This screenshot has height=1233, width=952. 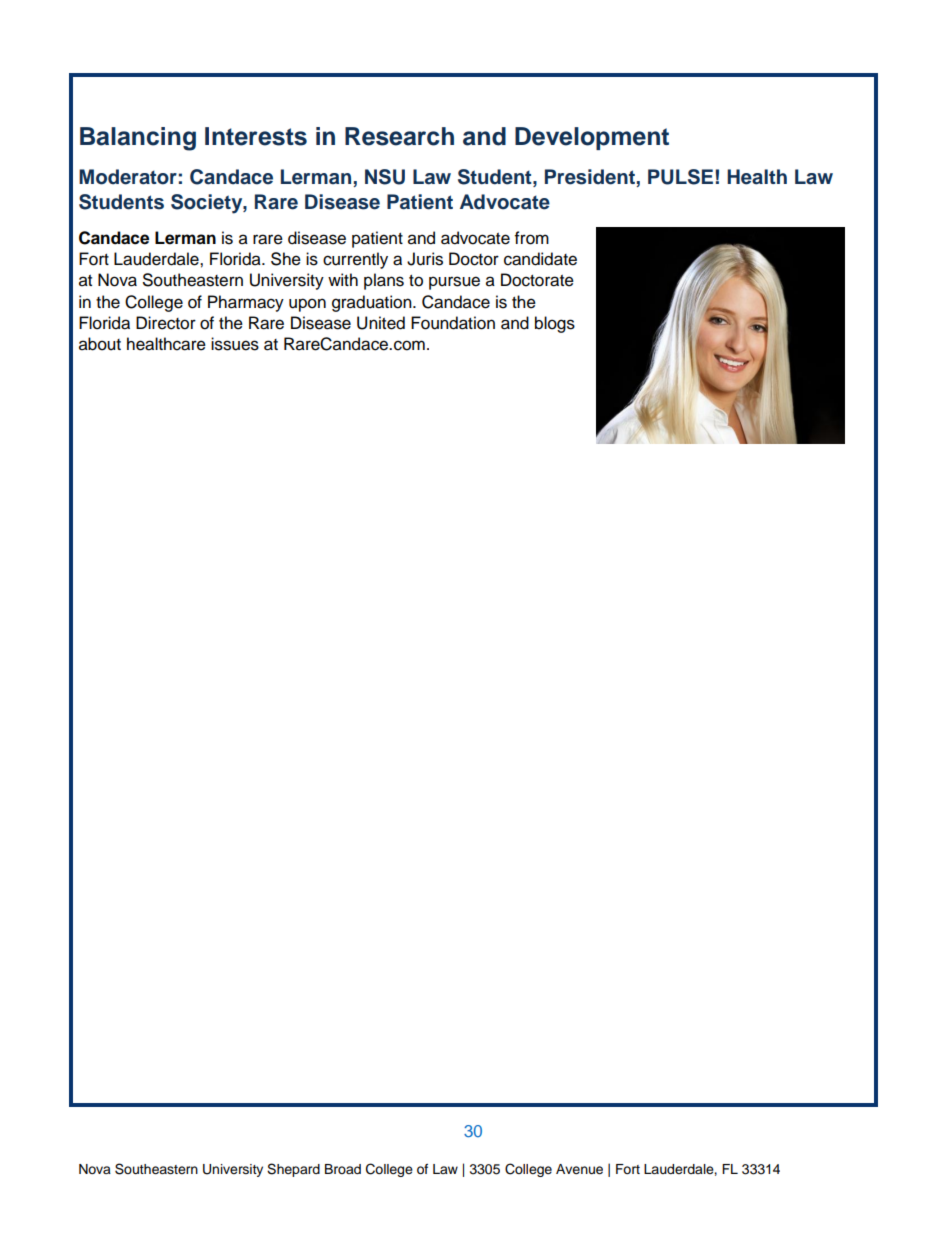 What do you see at coordinates (579, 1169) in the screenshot?
I see `Avenue` at bounding box center [579, 1169].
